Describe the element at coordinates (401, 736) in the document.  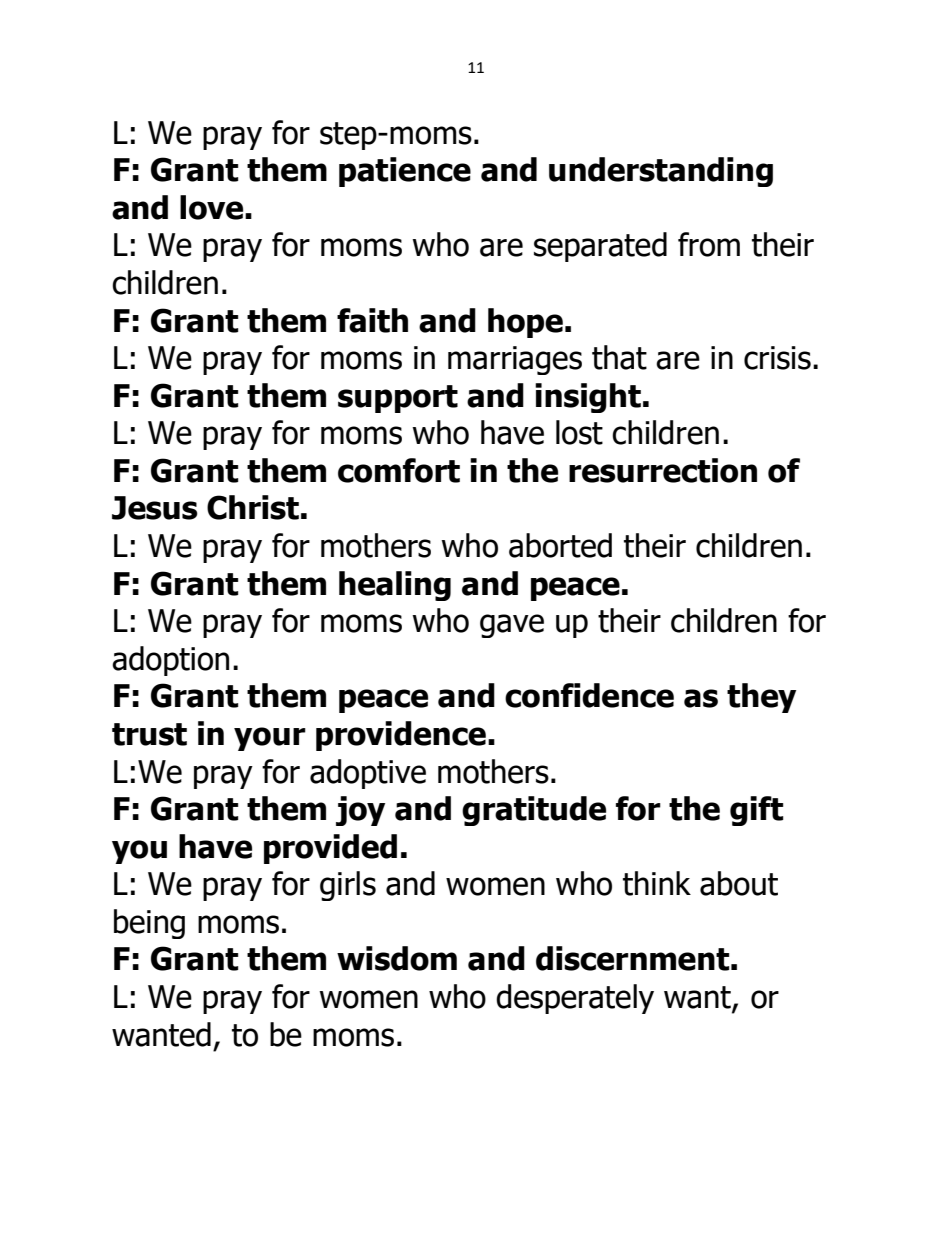
I see `providence` at that location.
